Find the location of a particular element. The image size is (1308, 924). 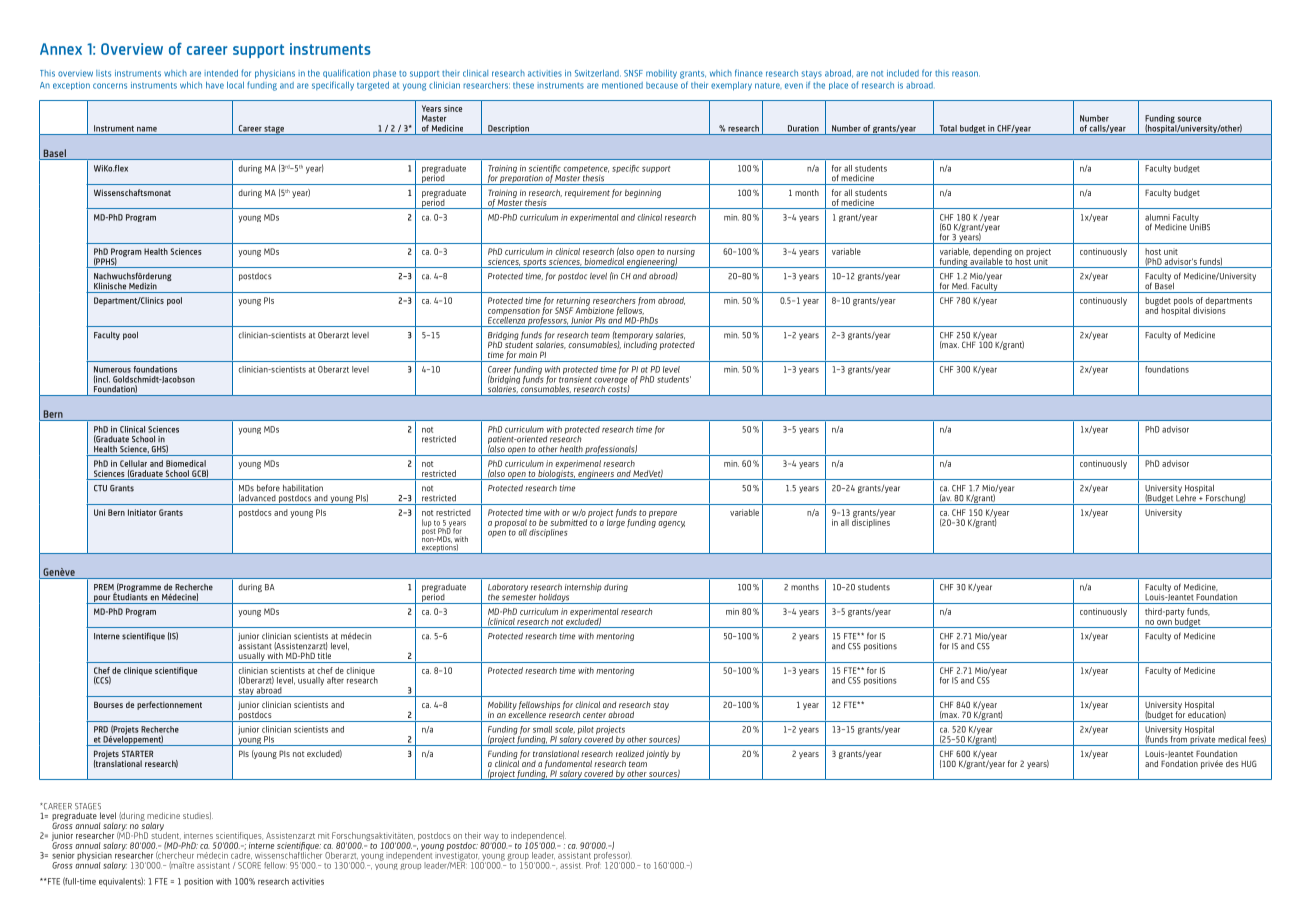

internship is located at coordinates (583, 588).
